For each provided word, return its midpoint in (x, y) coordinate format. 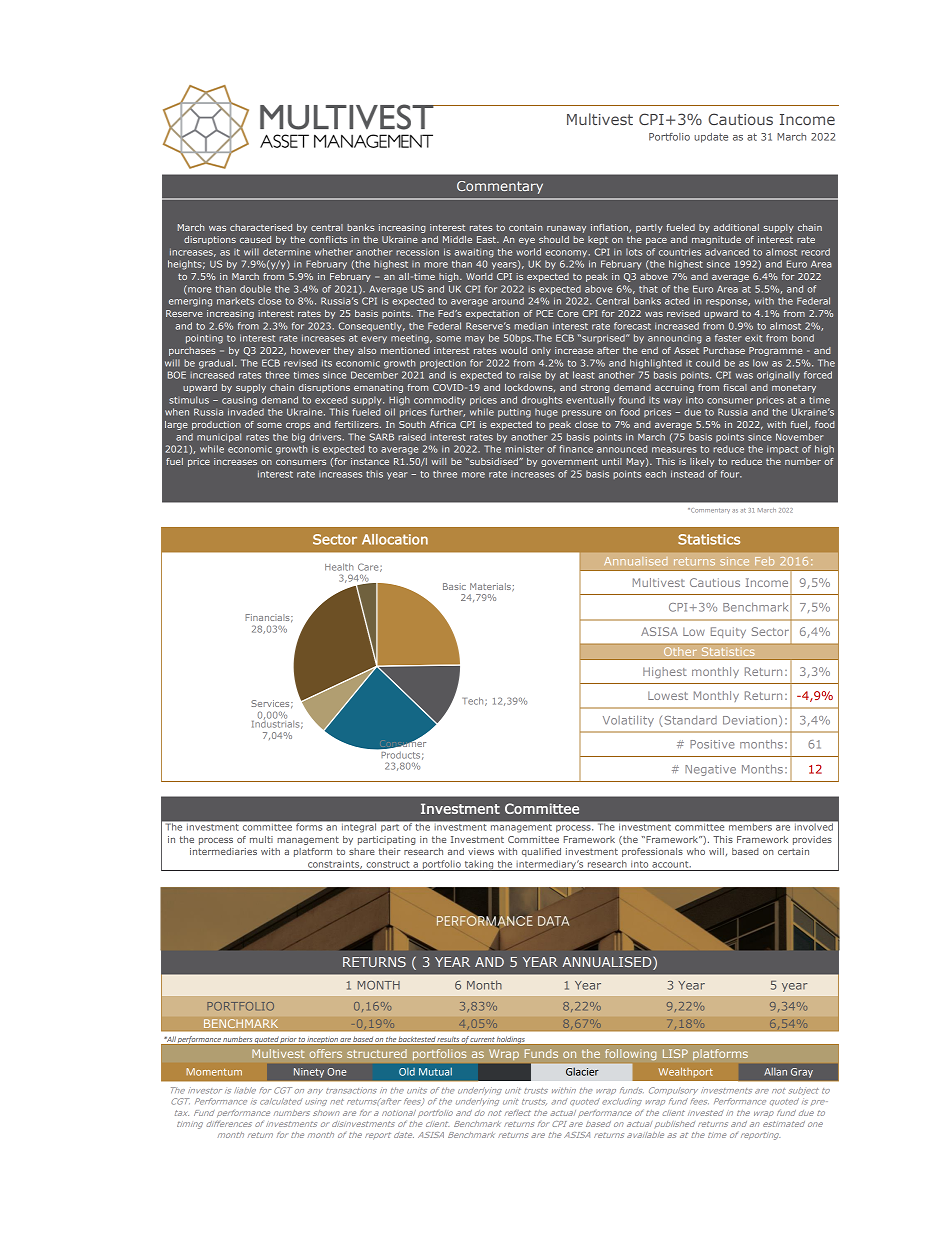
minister (524, 449)
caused (255, 239)
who (696, 851)
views (481, 851)
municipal (219, 438)
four (731, 474)
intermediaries (223, 851)
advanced (727, 252)
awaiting (474, 253)
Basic (454, 586)
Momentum (214, 1072)
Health (339, 567)
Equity (728, 632)
